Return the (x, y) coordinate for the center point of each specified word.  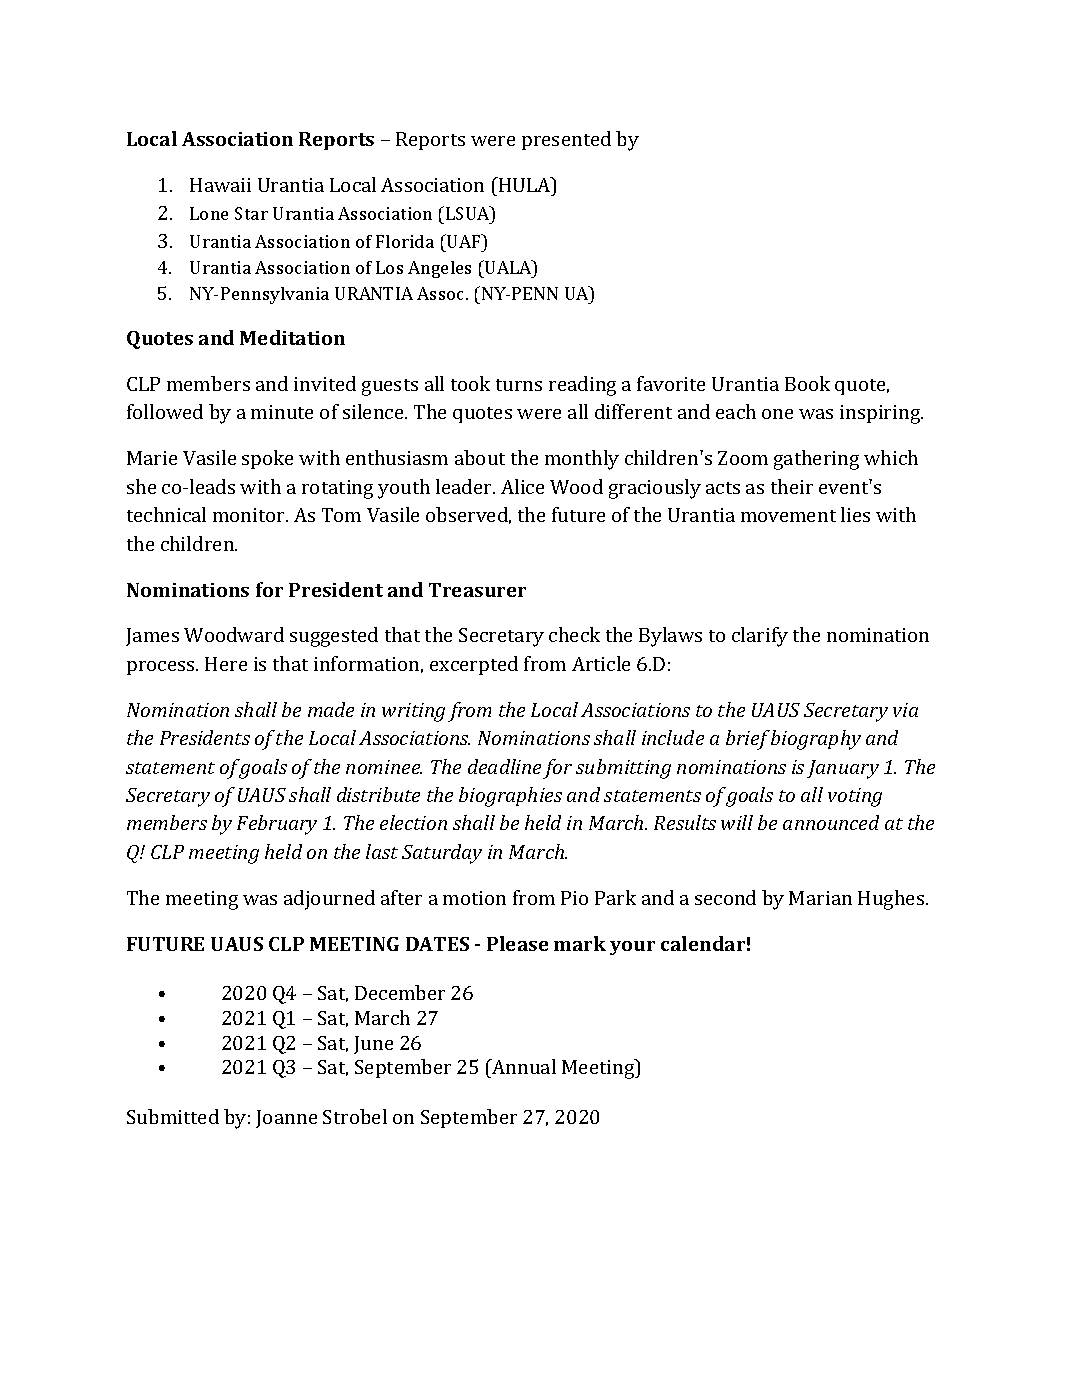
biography (816, 740)
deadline (504, 766)
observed (468, 515)
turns (519, 385)
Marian (820, 898)
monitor (250, 515)
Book (807, 383)
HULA (525, 184)
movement (788, 516)
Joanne (286, 1119)
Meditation (292, 337)
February (277, 825)
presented (566, 140)
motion (474, 898)
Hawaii (220, 185)
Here (226, 664)
